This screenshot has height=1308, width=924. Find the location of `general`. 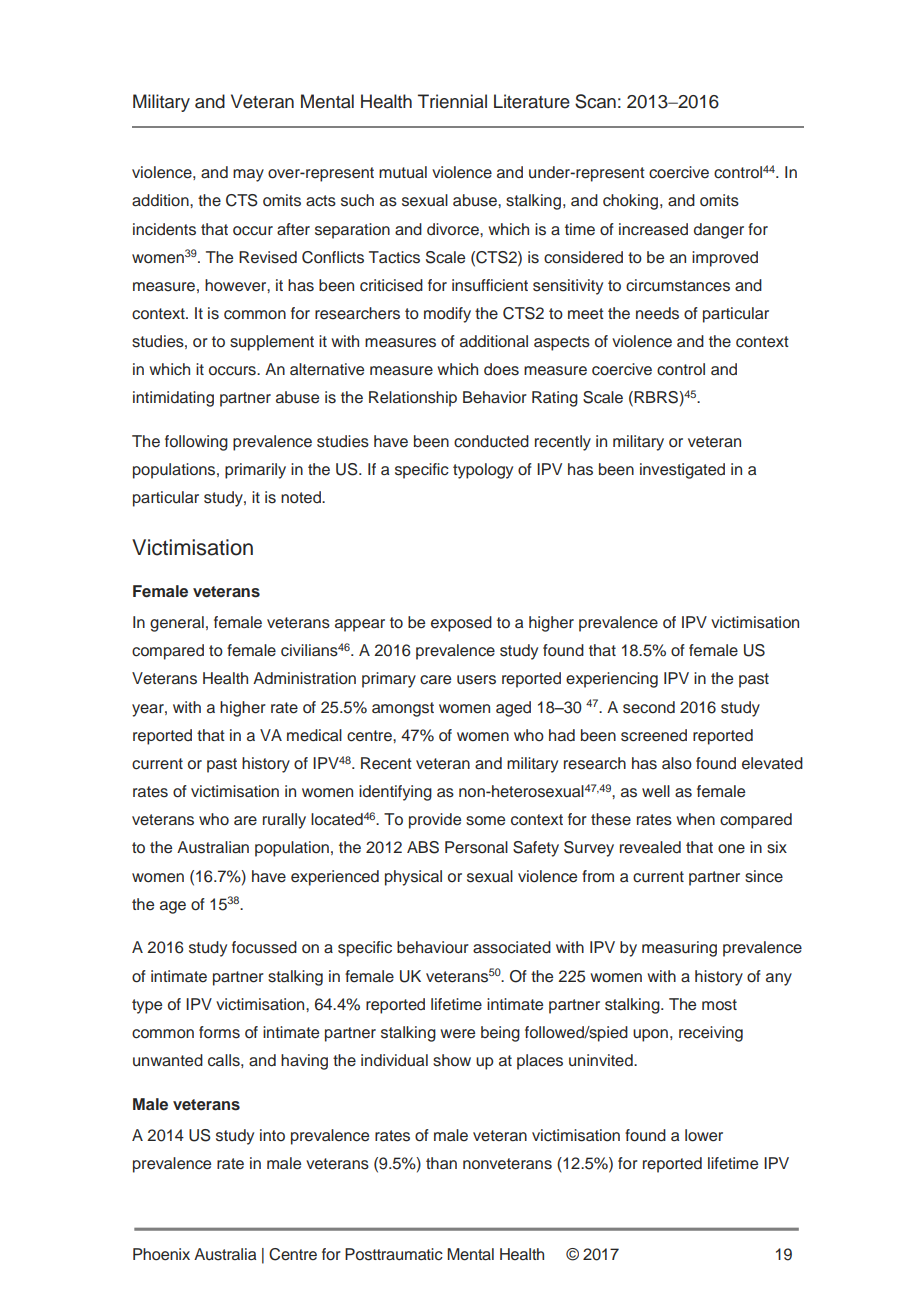

general is located at coordinates (177, 624).
